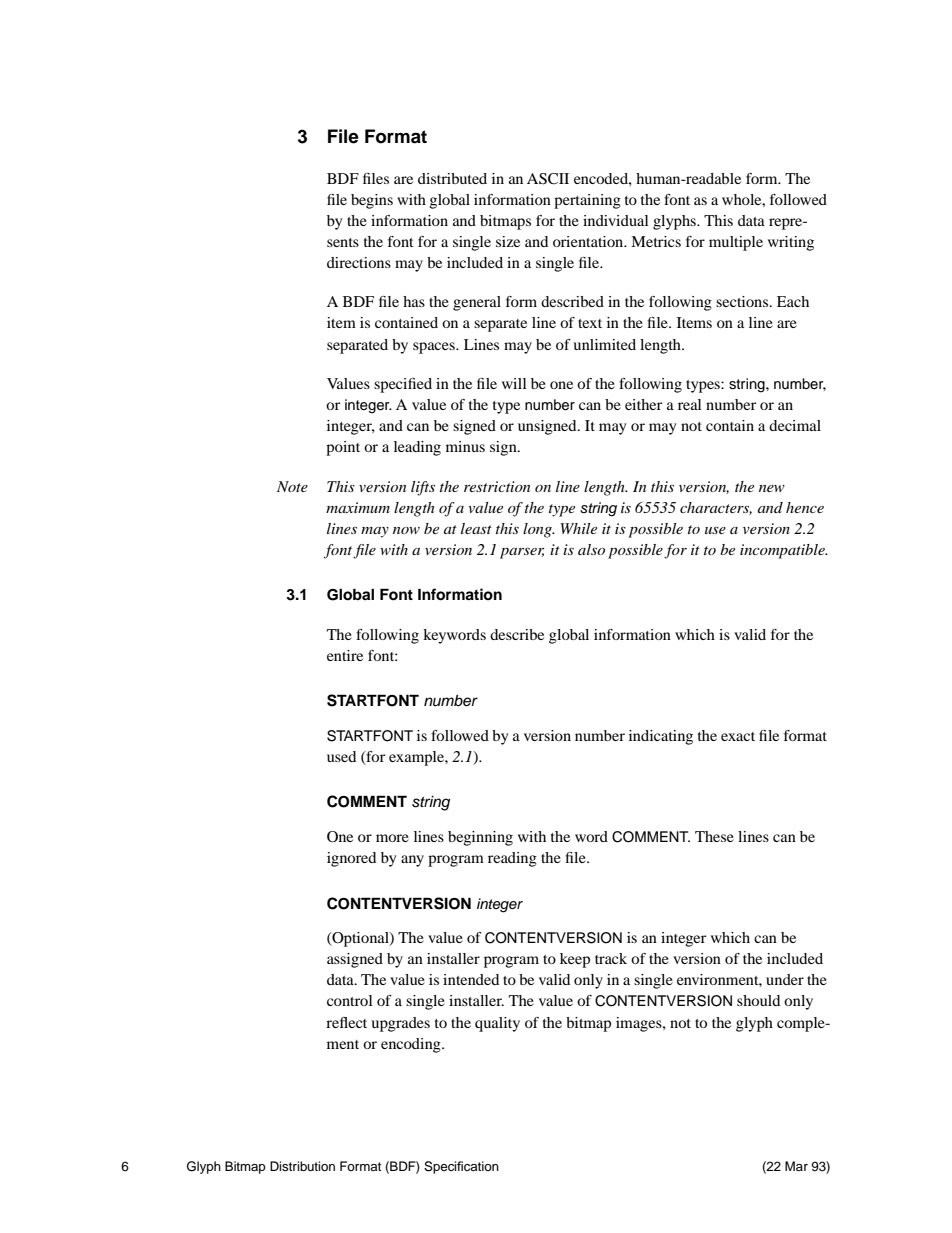 This page has height=1233, width=952. I want to click on multiple, so click(736, 243).
